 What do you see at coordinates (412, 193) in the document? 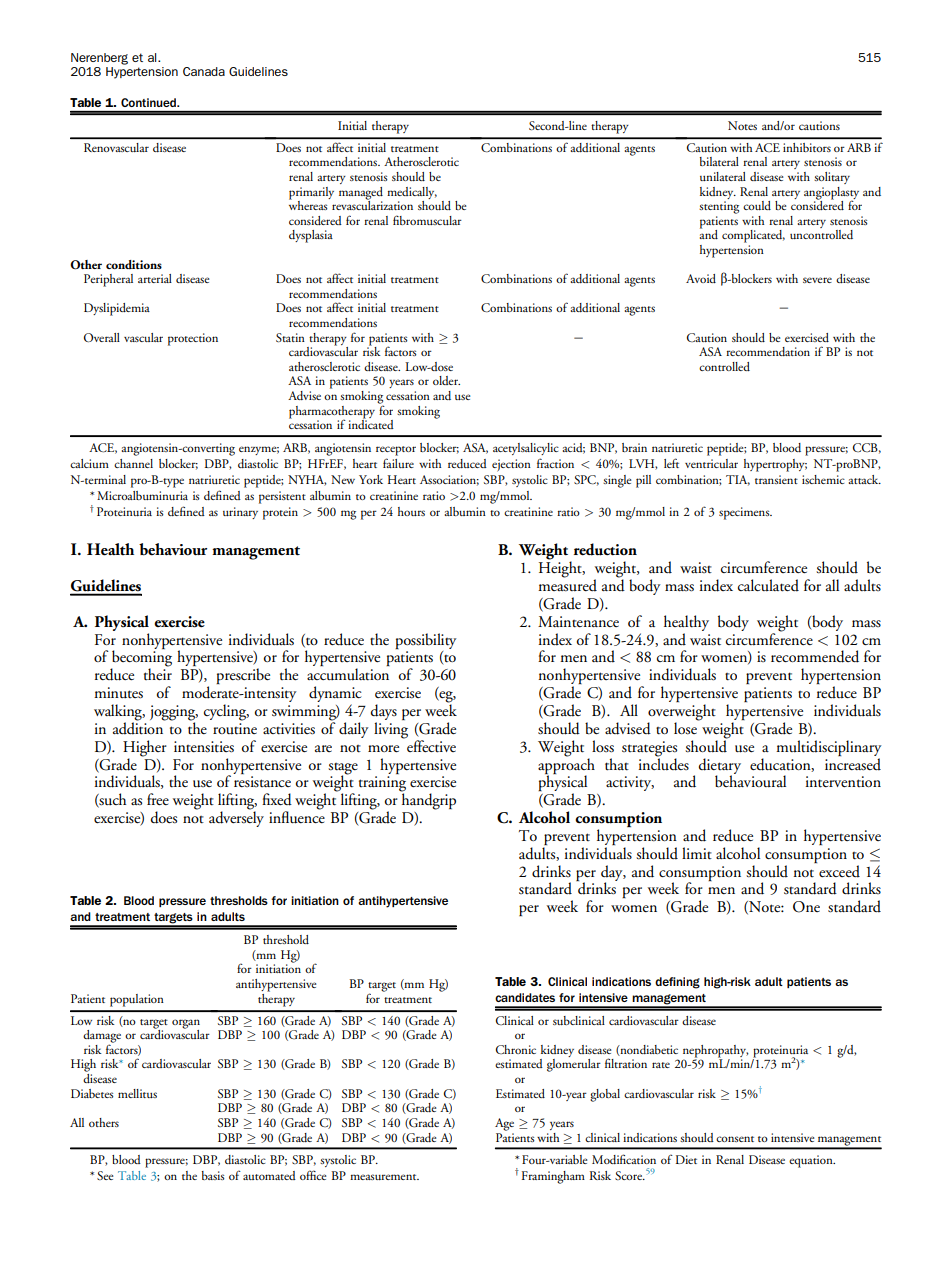
I see `medically` at bounding box center [412, 193].
